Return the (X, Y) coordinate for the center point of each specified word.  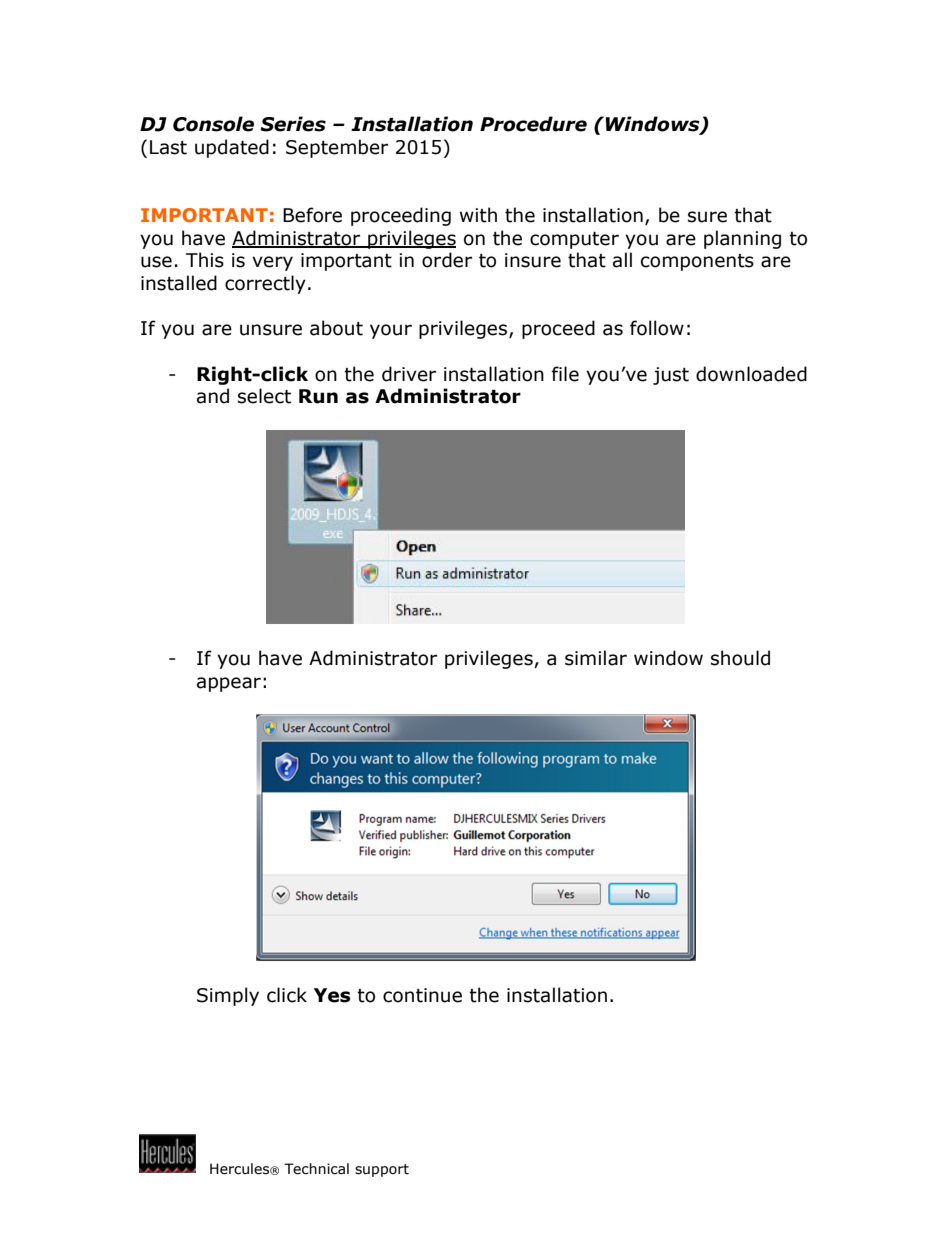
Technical (316, 1169)
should (740, 658)
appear (229, 684)
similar (596, 658)
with (478, 215)
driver (409, 374)
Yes (332, 995)
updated (232, 148)
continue (422, 995)
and (213, 396)
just (671, 376)
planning (742, 239)
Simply (228, 996)
